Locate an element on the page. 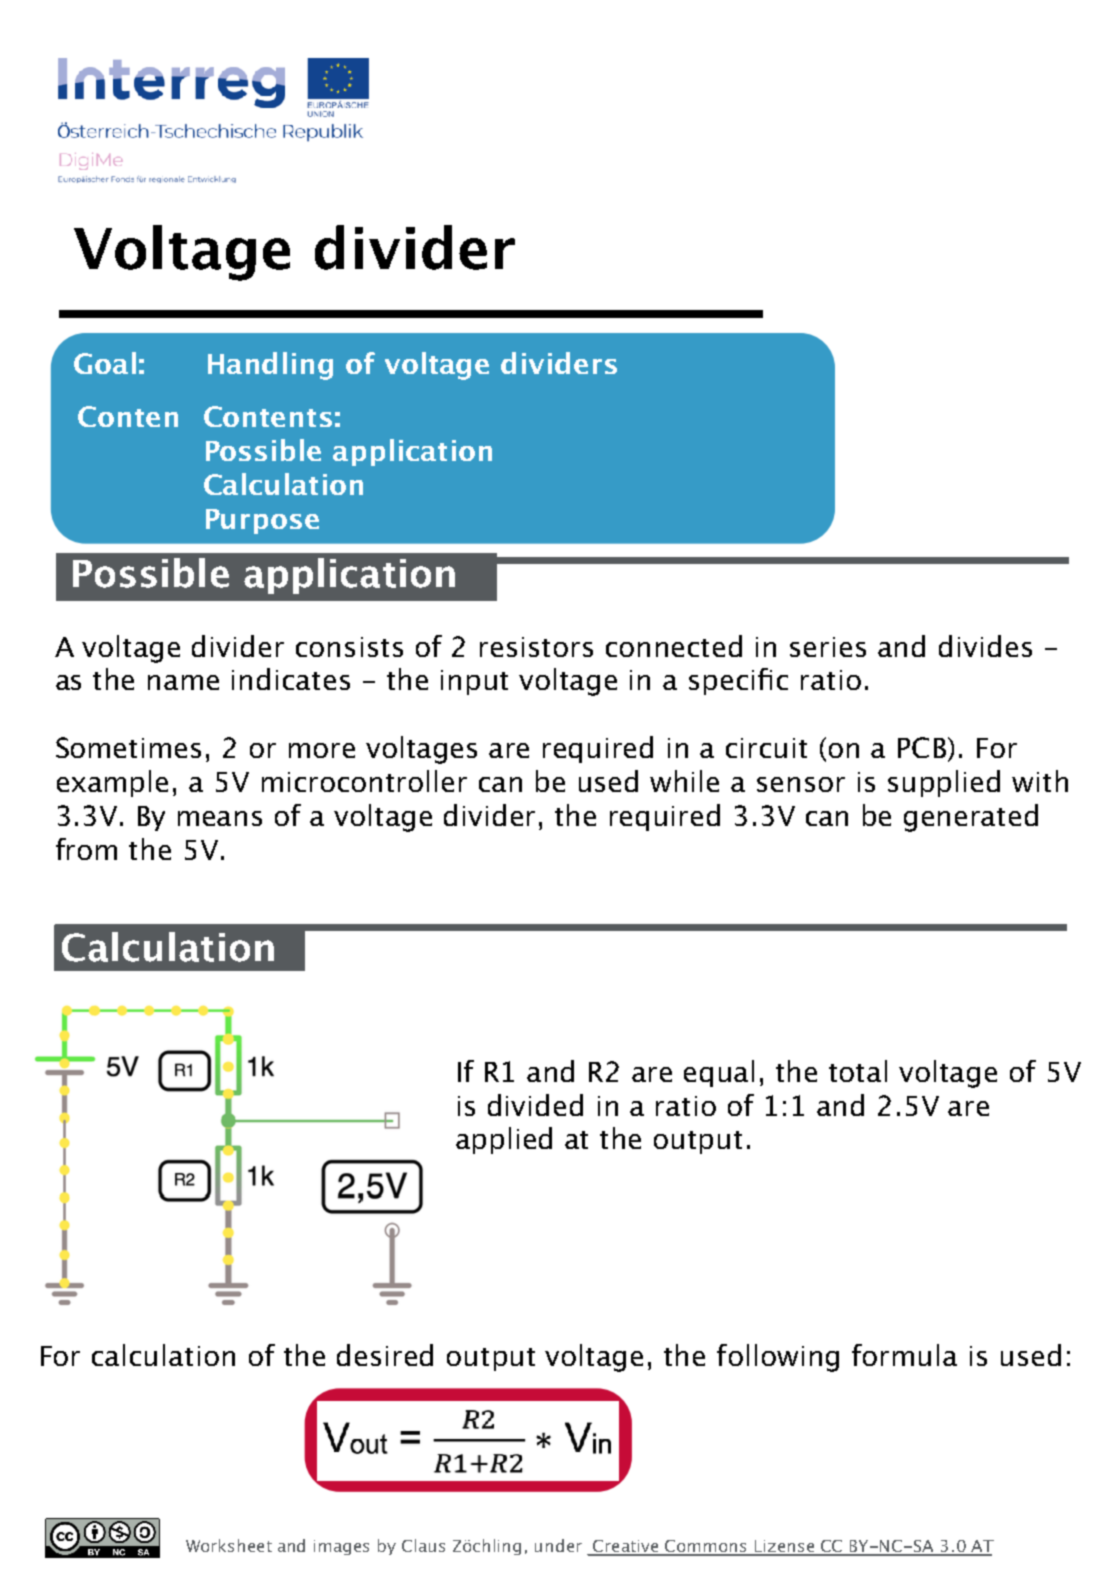 The height and width of the page is (1584, 1119). Handling is located at coordinates (270, 366).
